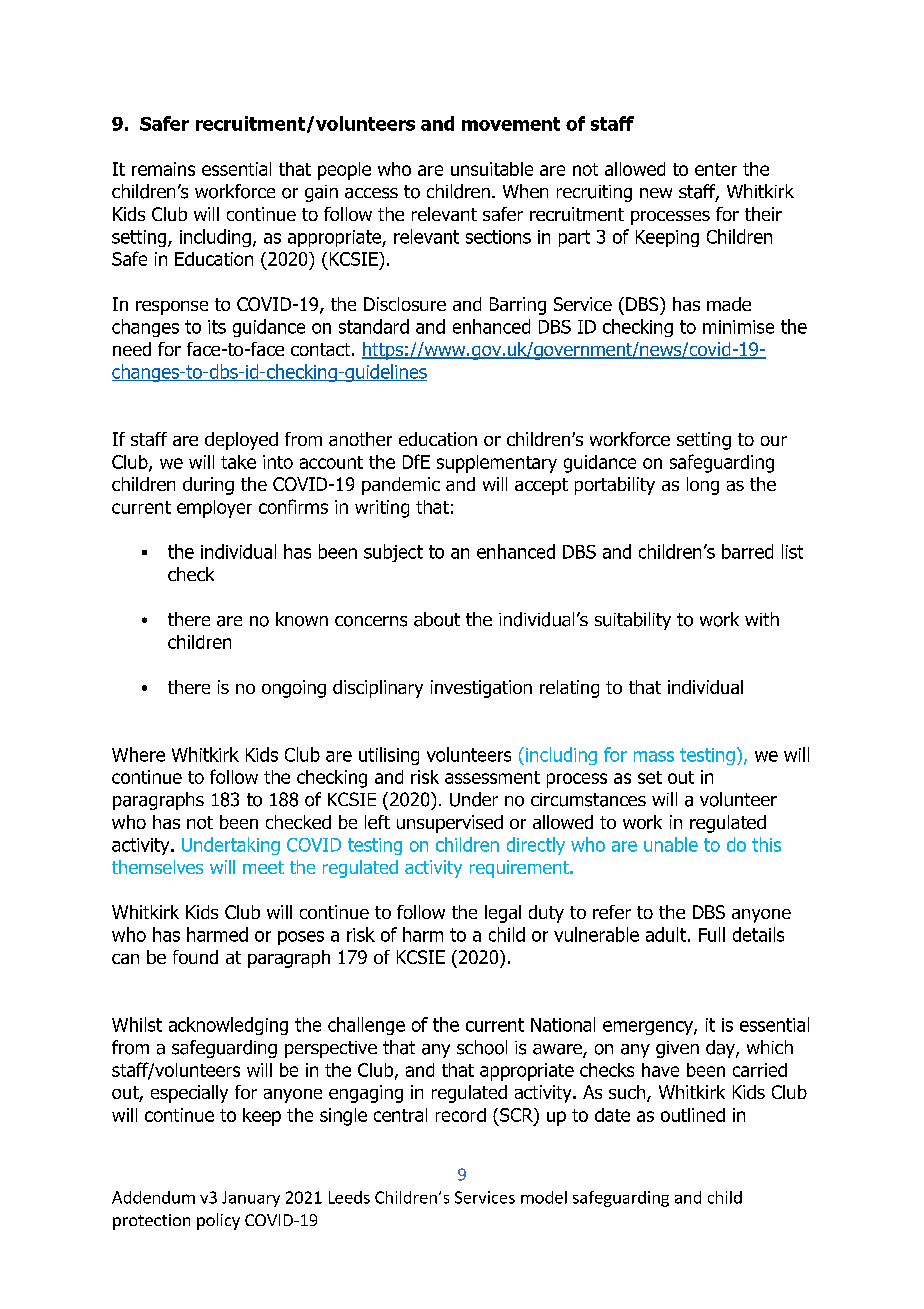 The image size is (924, 1309). What do you see at coordinates (716, 169) in the image?
I see `enter` at bounding box center [716, 169].
